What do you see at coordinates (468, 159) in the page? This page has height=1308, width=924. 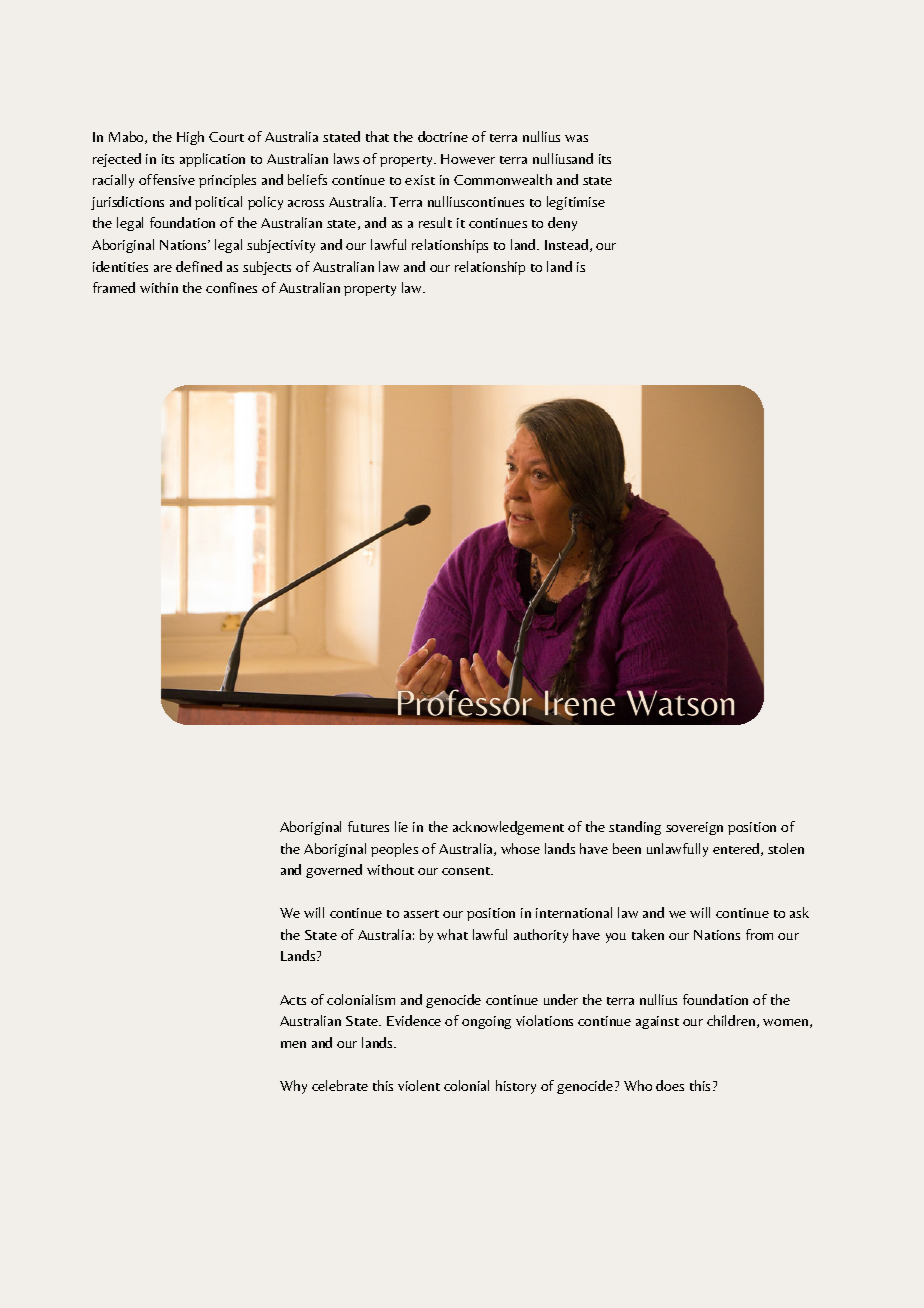 I see `However` at bounding box center [468, 159].
